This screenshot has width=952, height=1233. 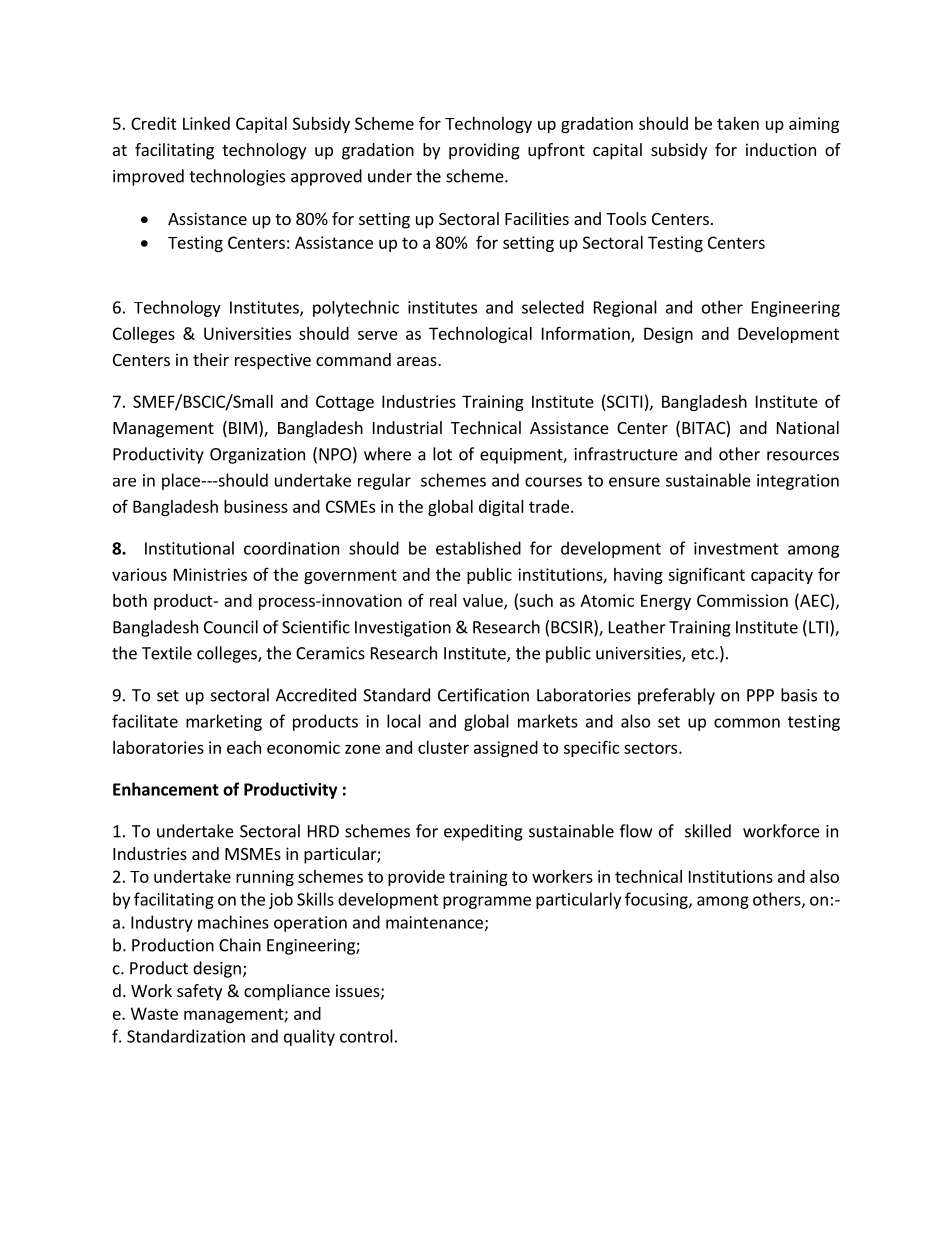 What do you see at coordinates (738, 123) in the screenshot?
I see `taken` at bounding box center [738, 123].
